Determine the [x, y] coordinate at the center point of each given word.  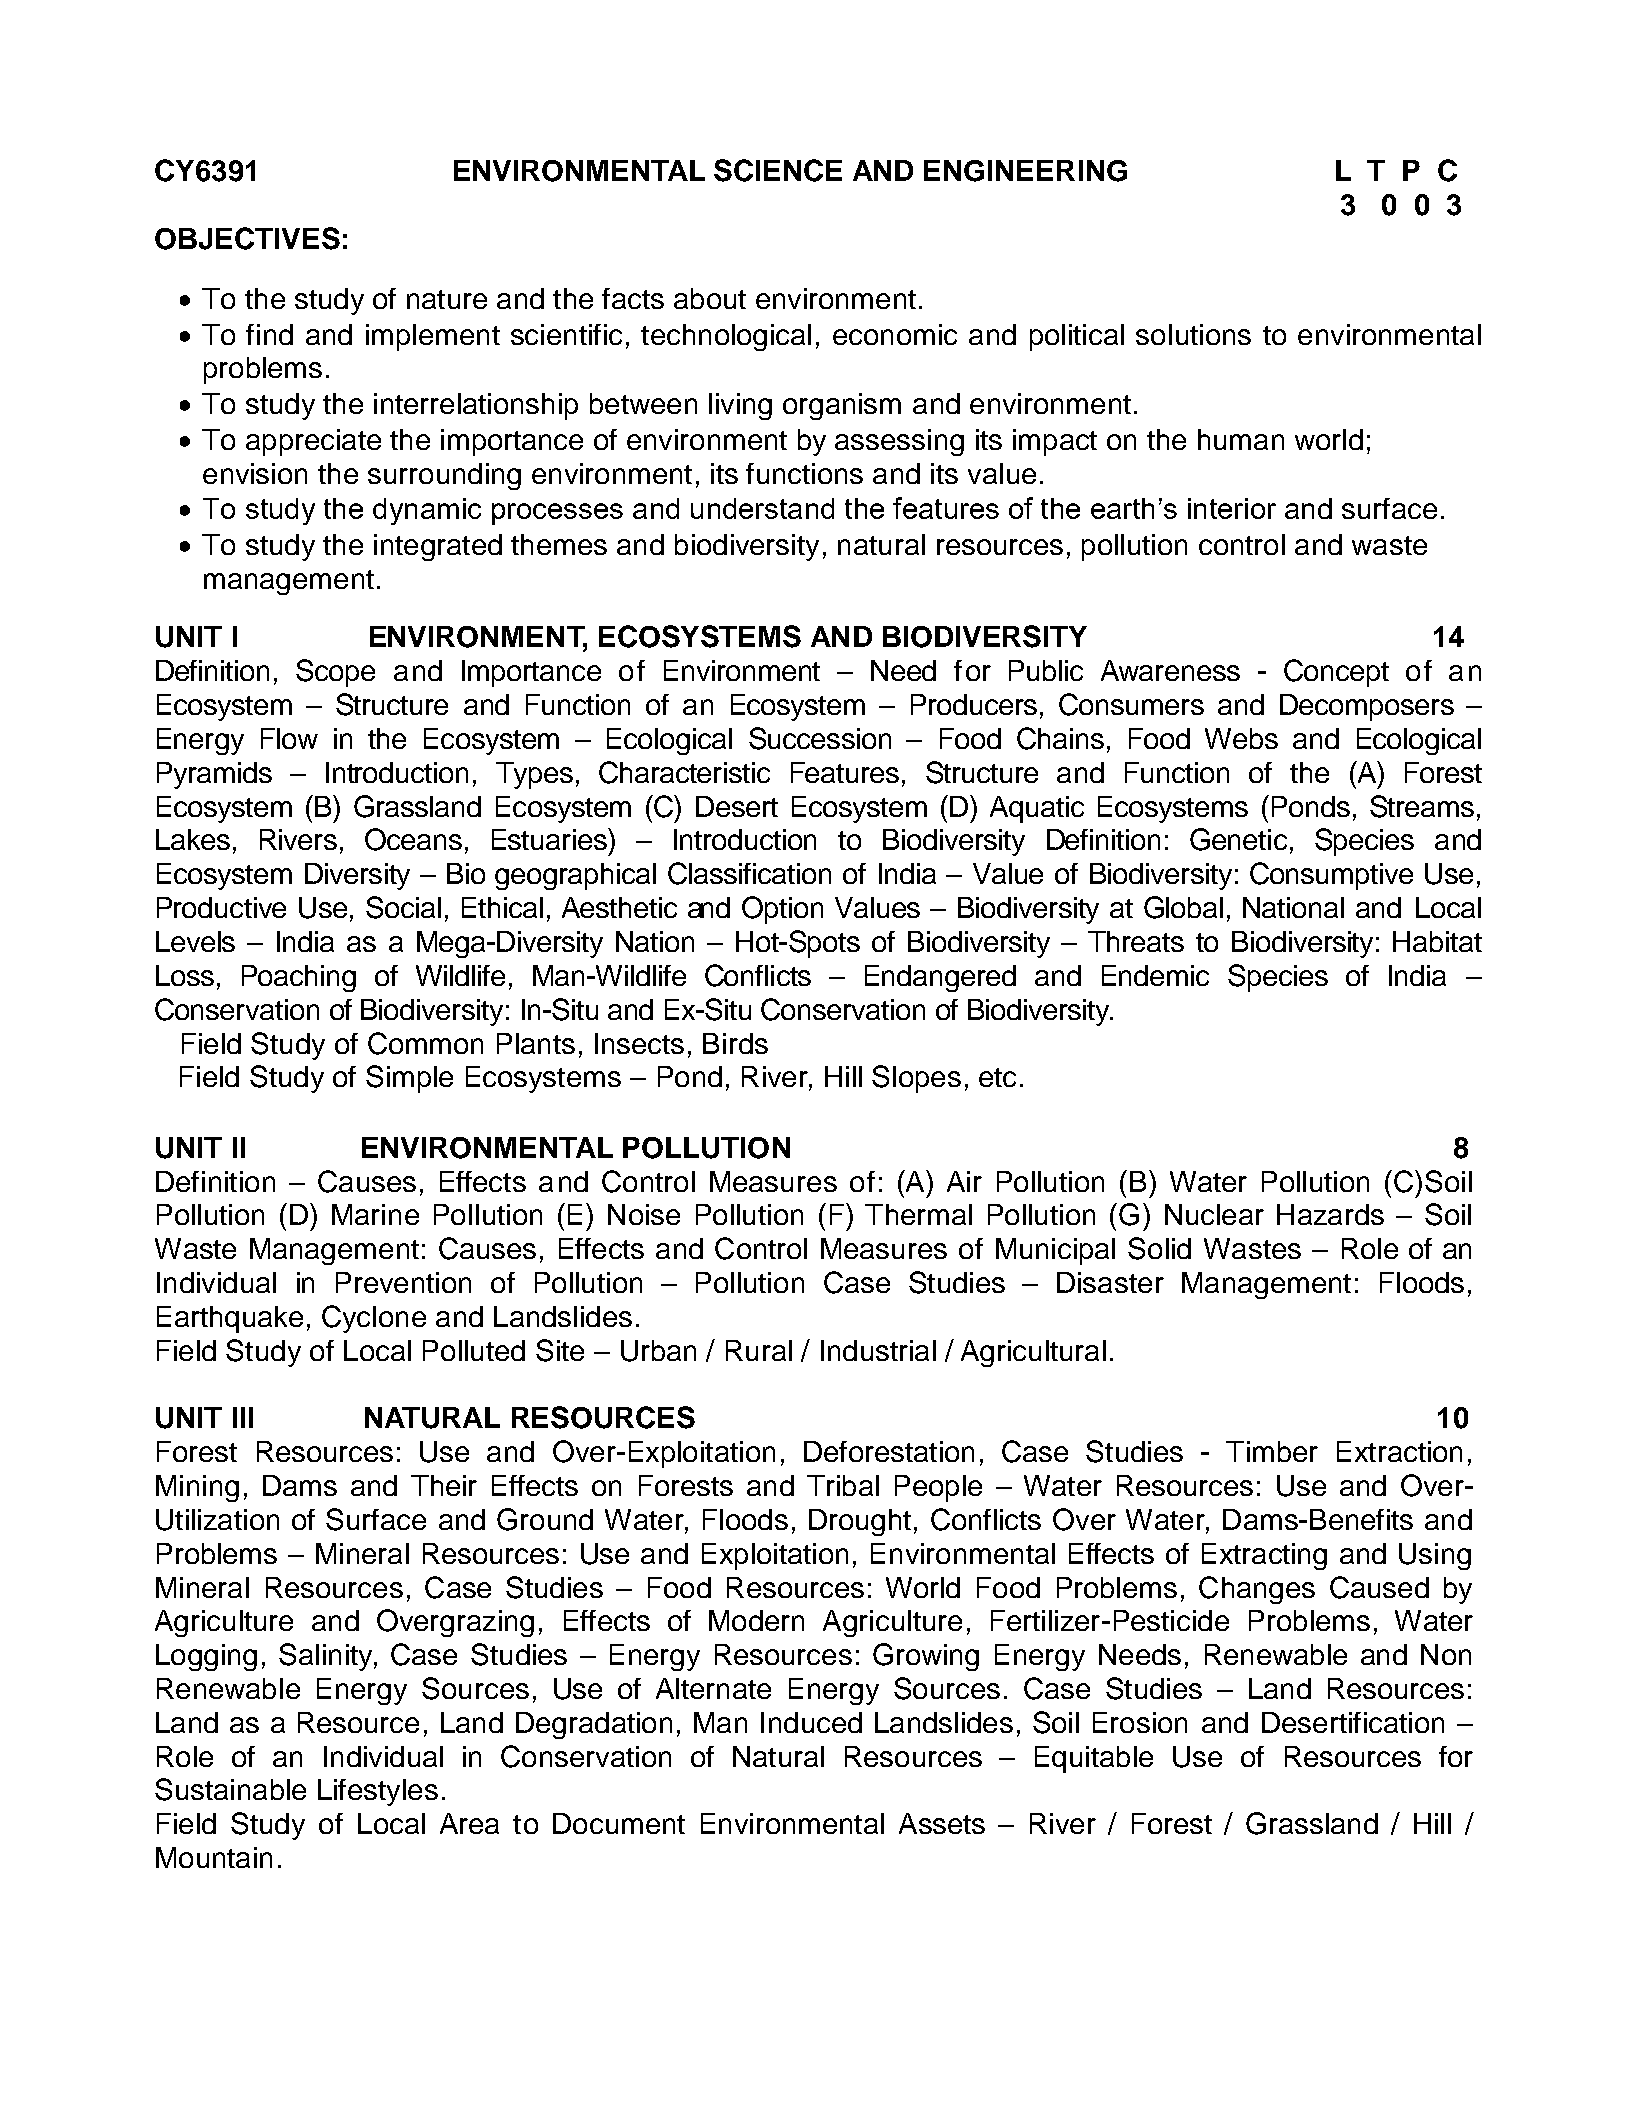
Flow [289, 738]
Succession [820, 738]
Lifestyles [378, 1792]
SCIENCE [778, 170]
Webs [1241, 738]
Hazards [1330, 1214]
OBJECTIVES [247, 238]
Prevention [403, 1282]
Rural [759, 1350]
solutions [1193, 334]
